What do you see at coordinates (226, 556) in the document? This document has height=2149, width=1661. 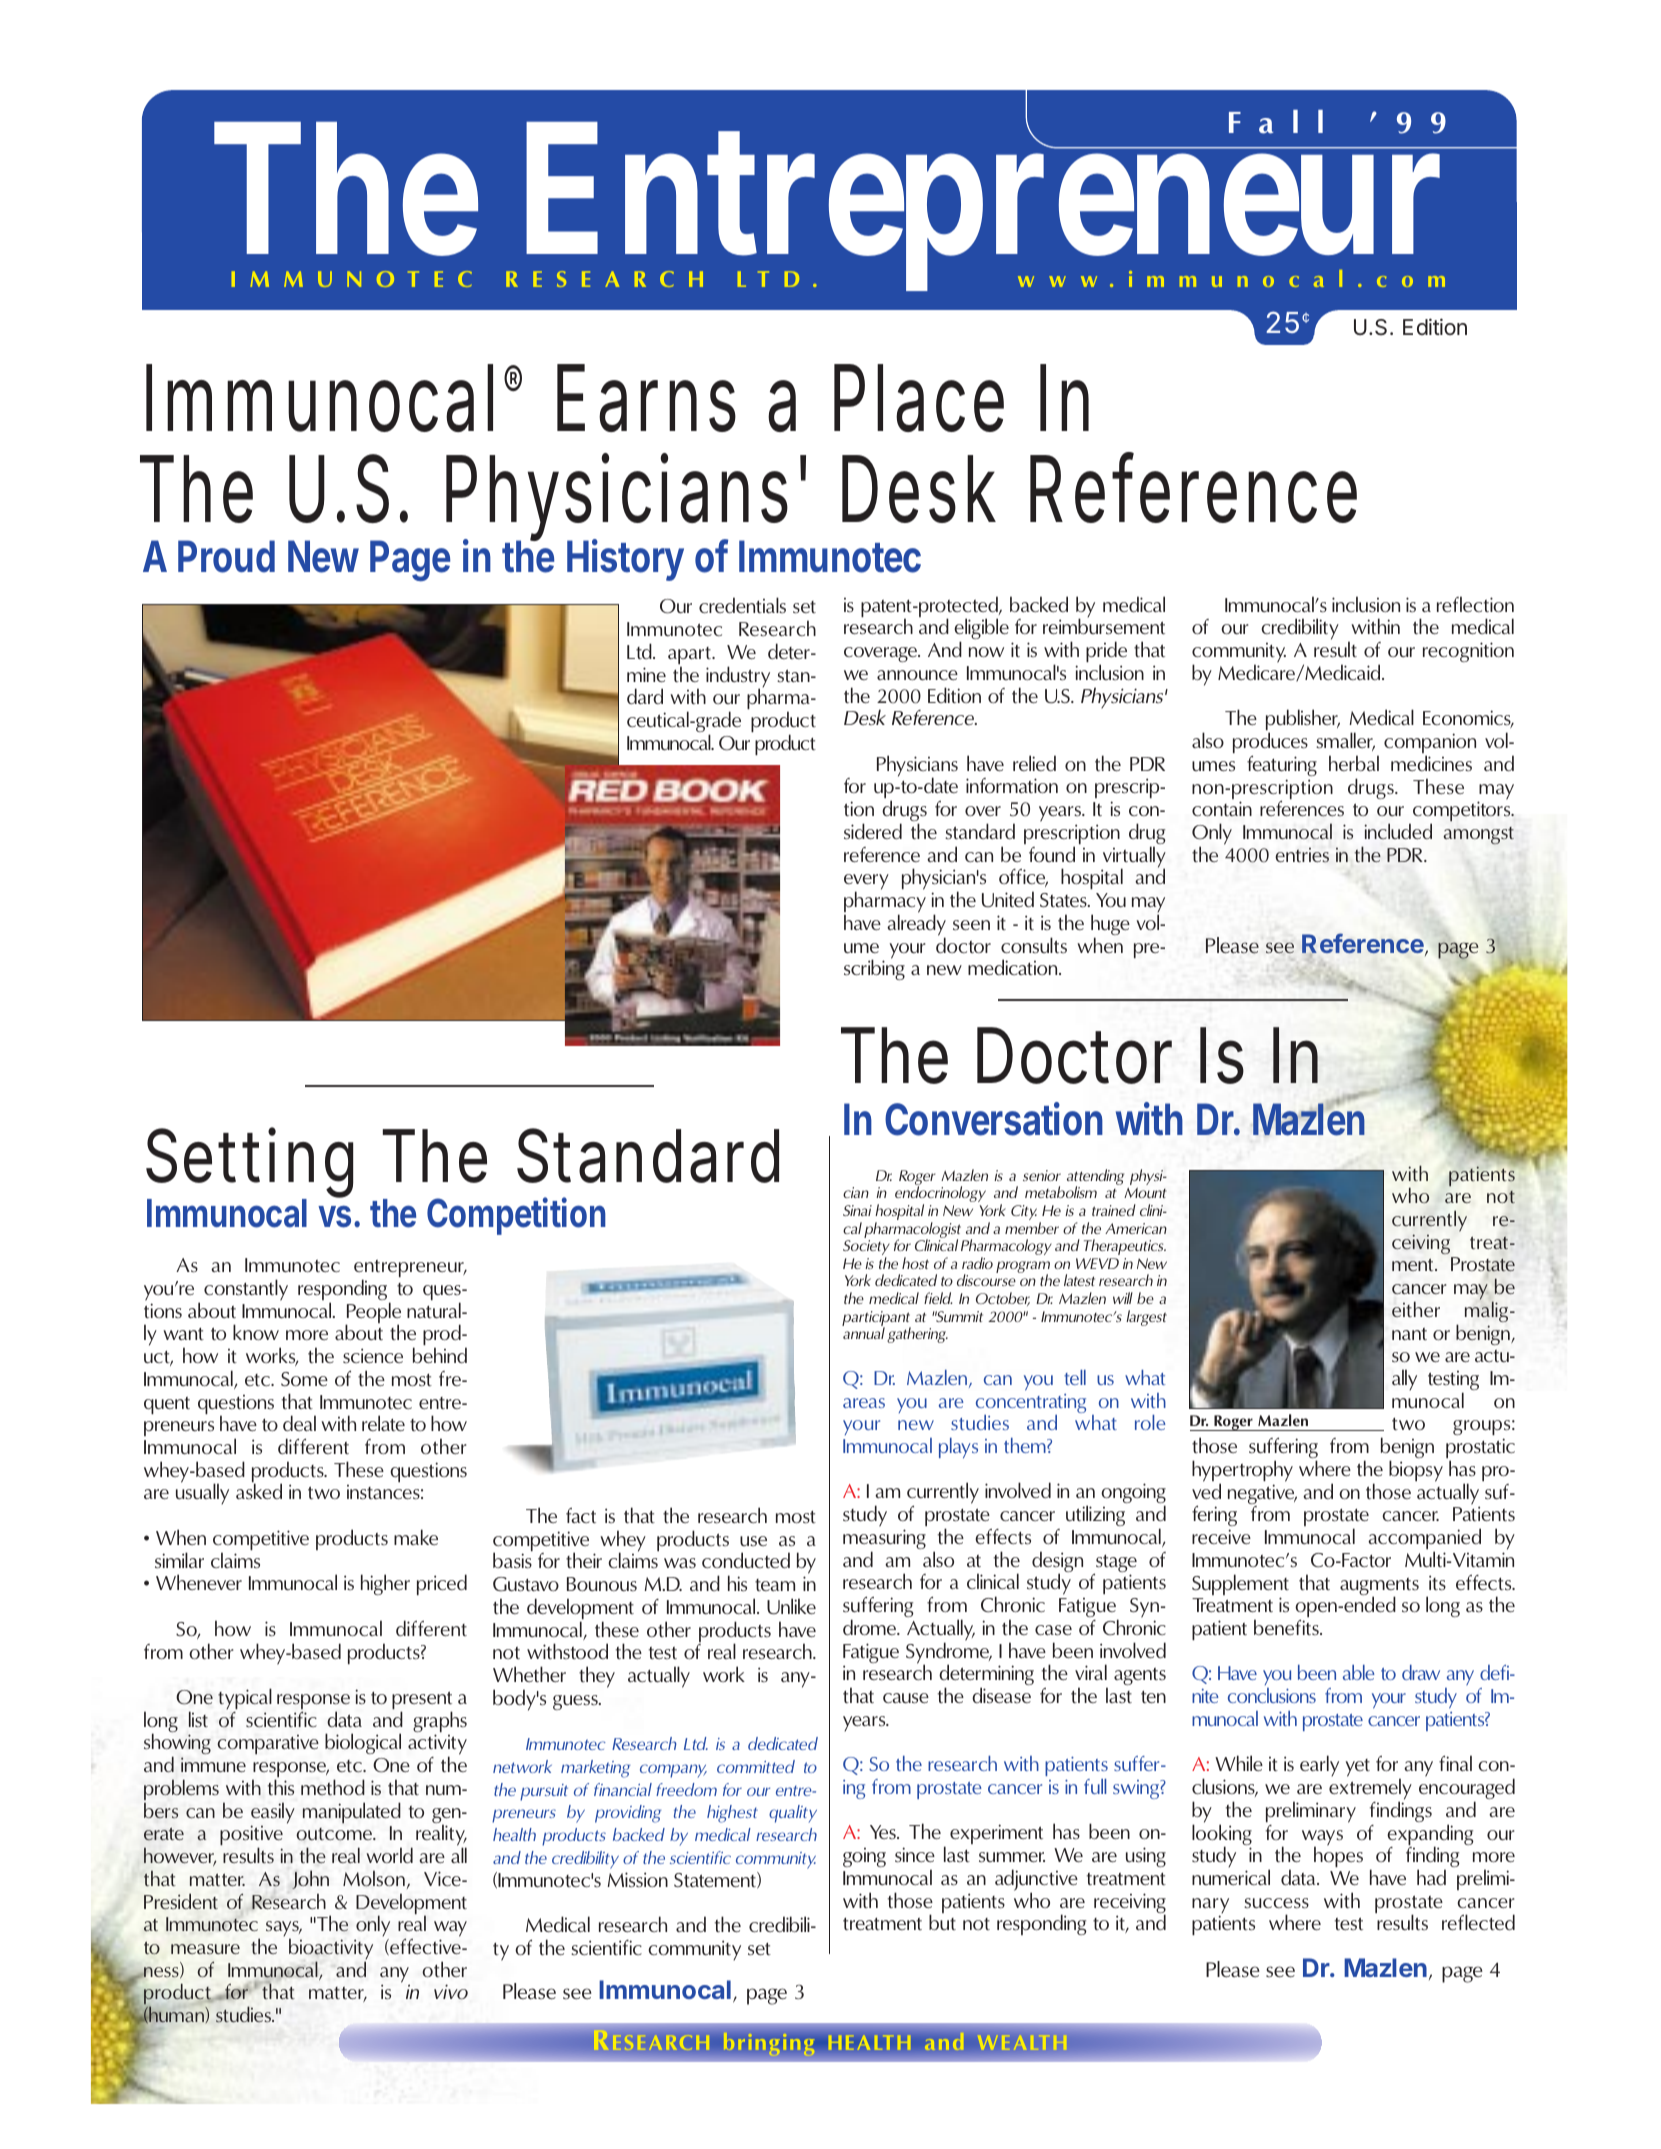 I see `Proud` at bounding box center [226, 556].
